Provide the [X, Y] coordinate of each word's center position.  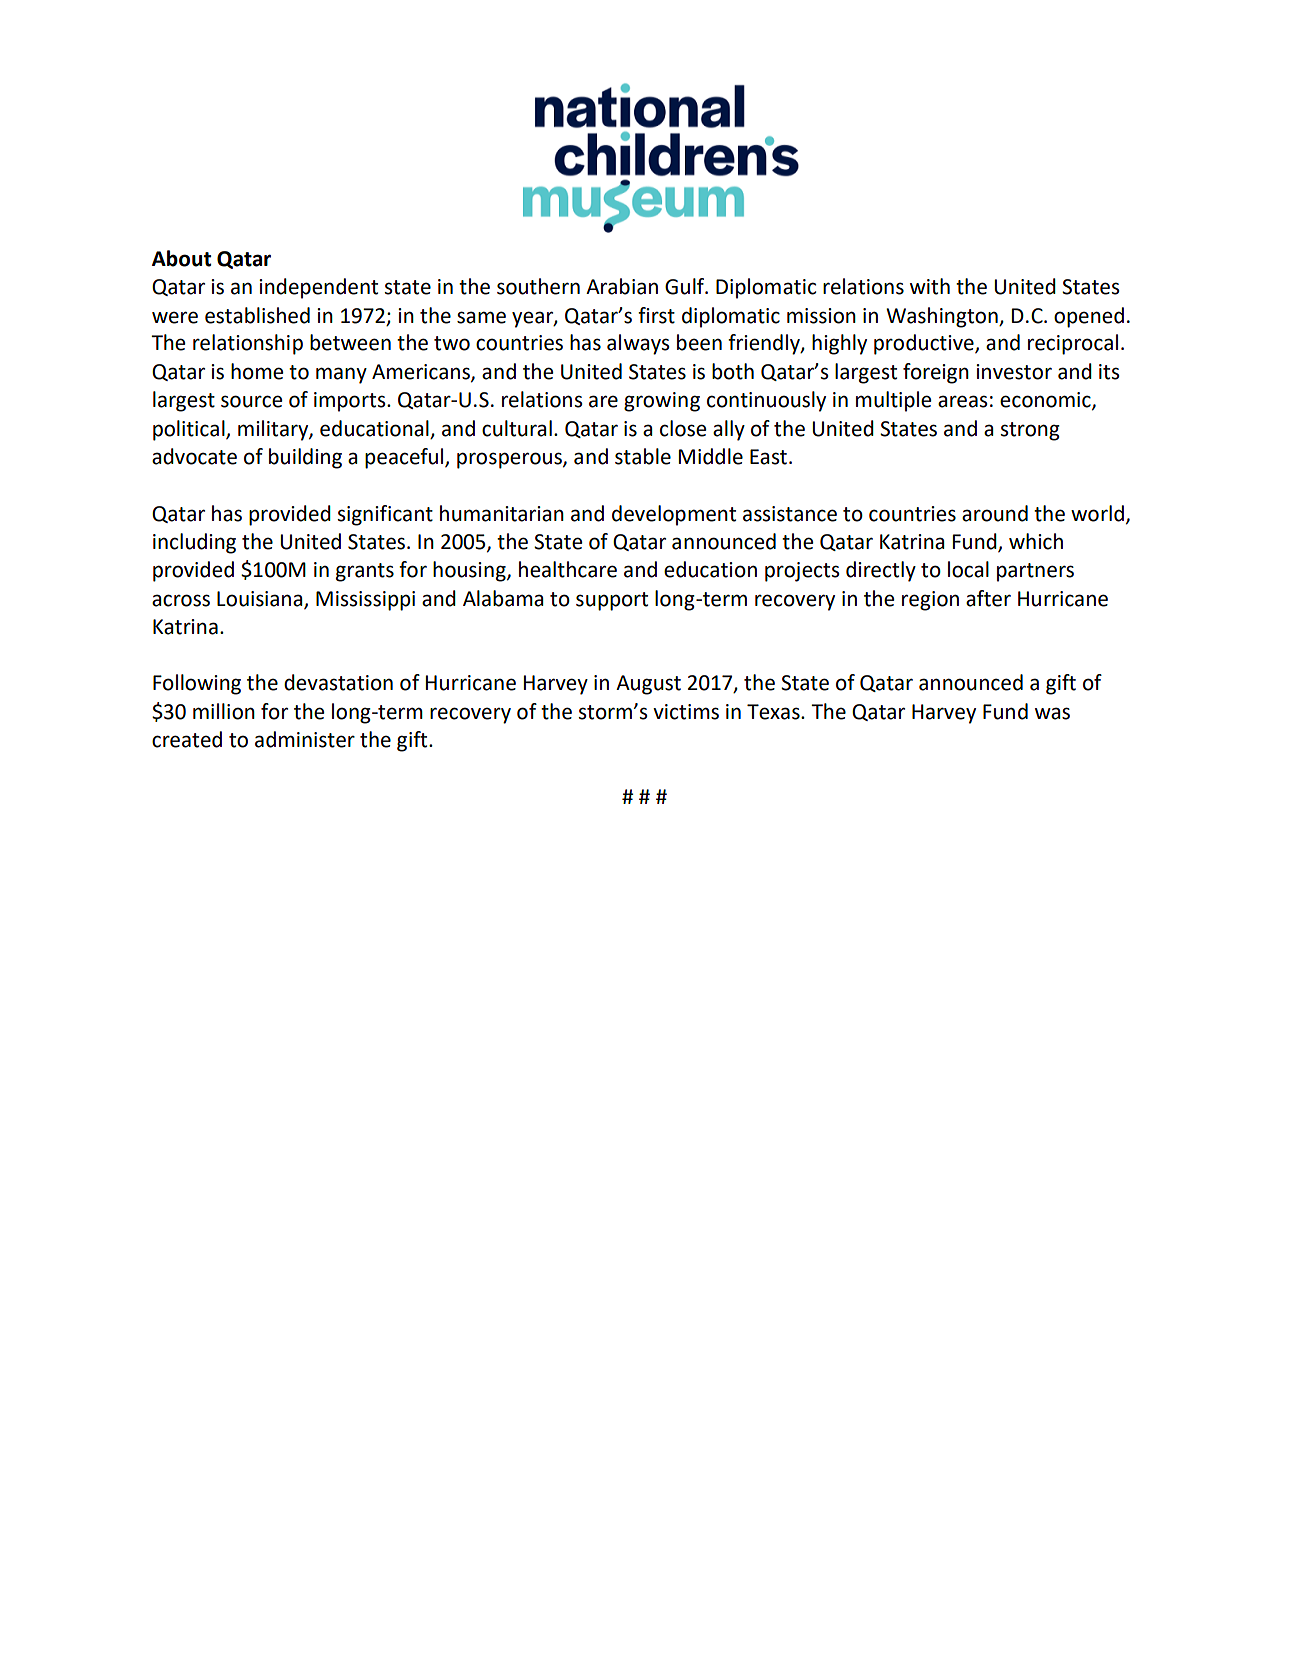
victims [686, 712]
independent [318, 288]
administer [305, 739]
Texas [774, 712]
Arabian [622, 286]
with [930, 286]
